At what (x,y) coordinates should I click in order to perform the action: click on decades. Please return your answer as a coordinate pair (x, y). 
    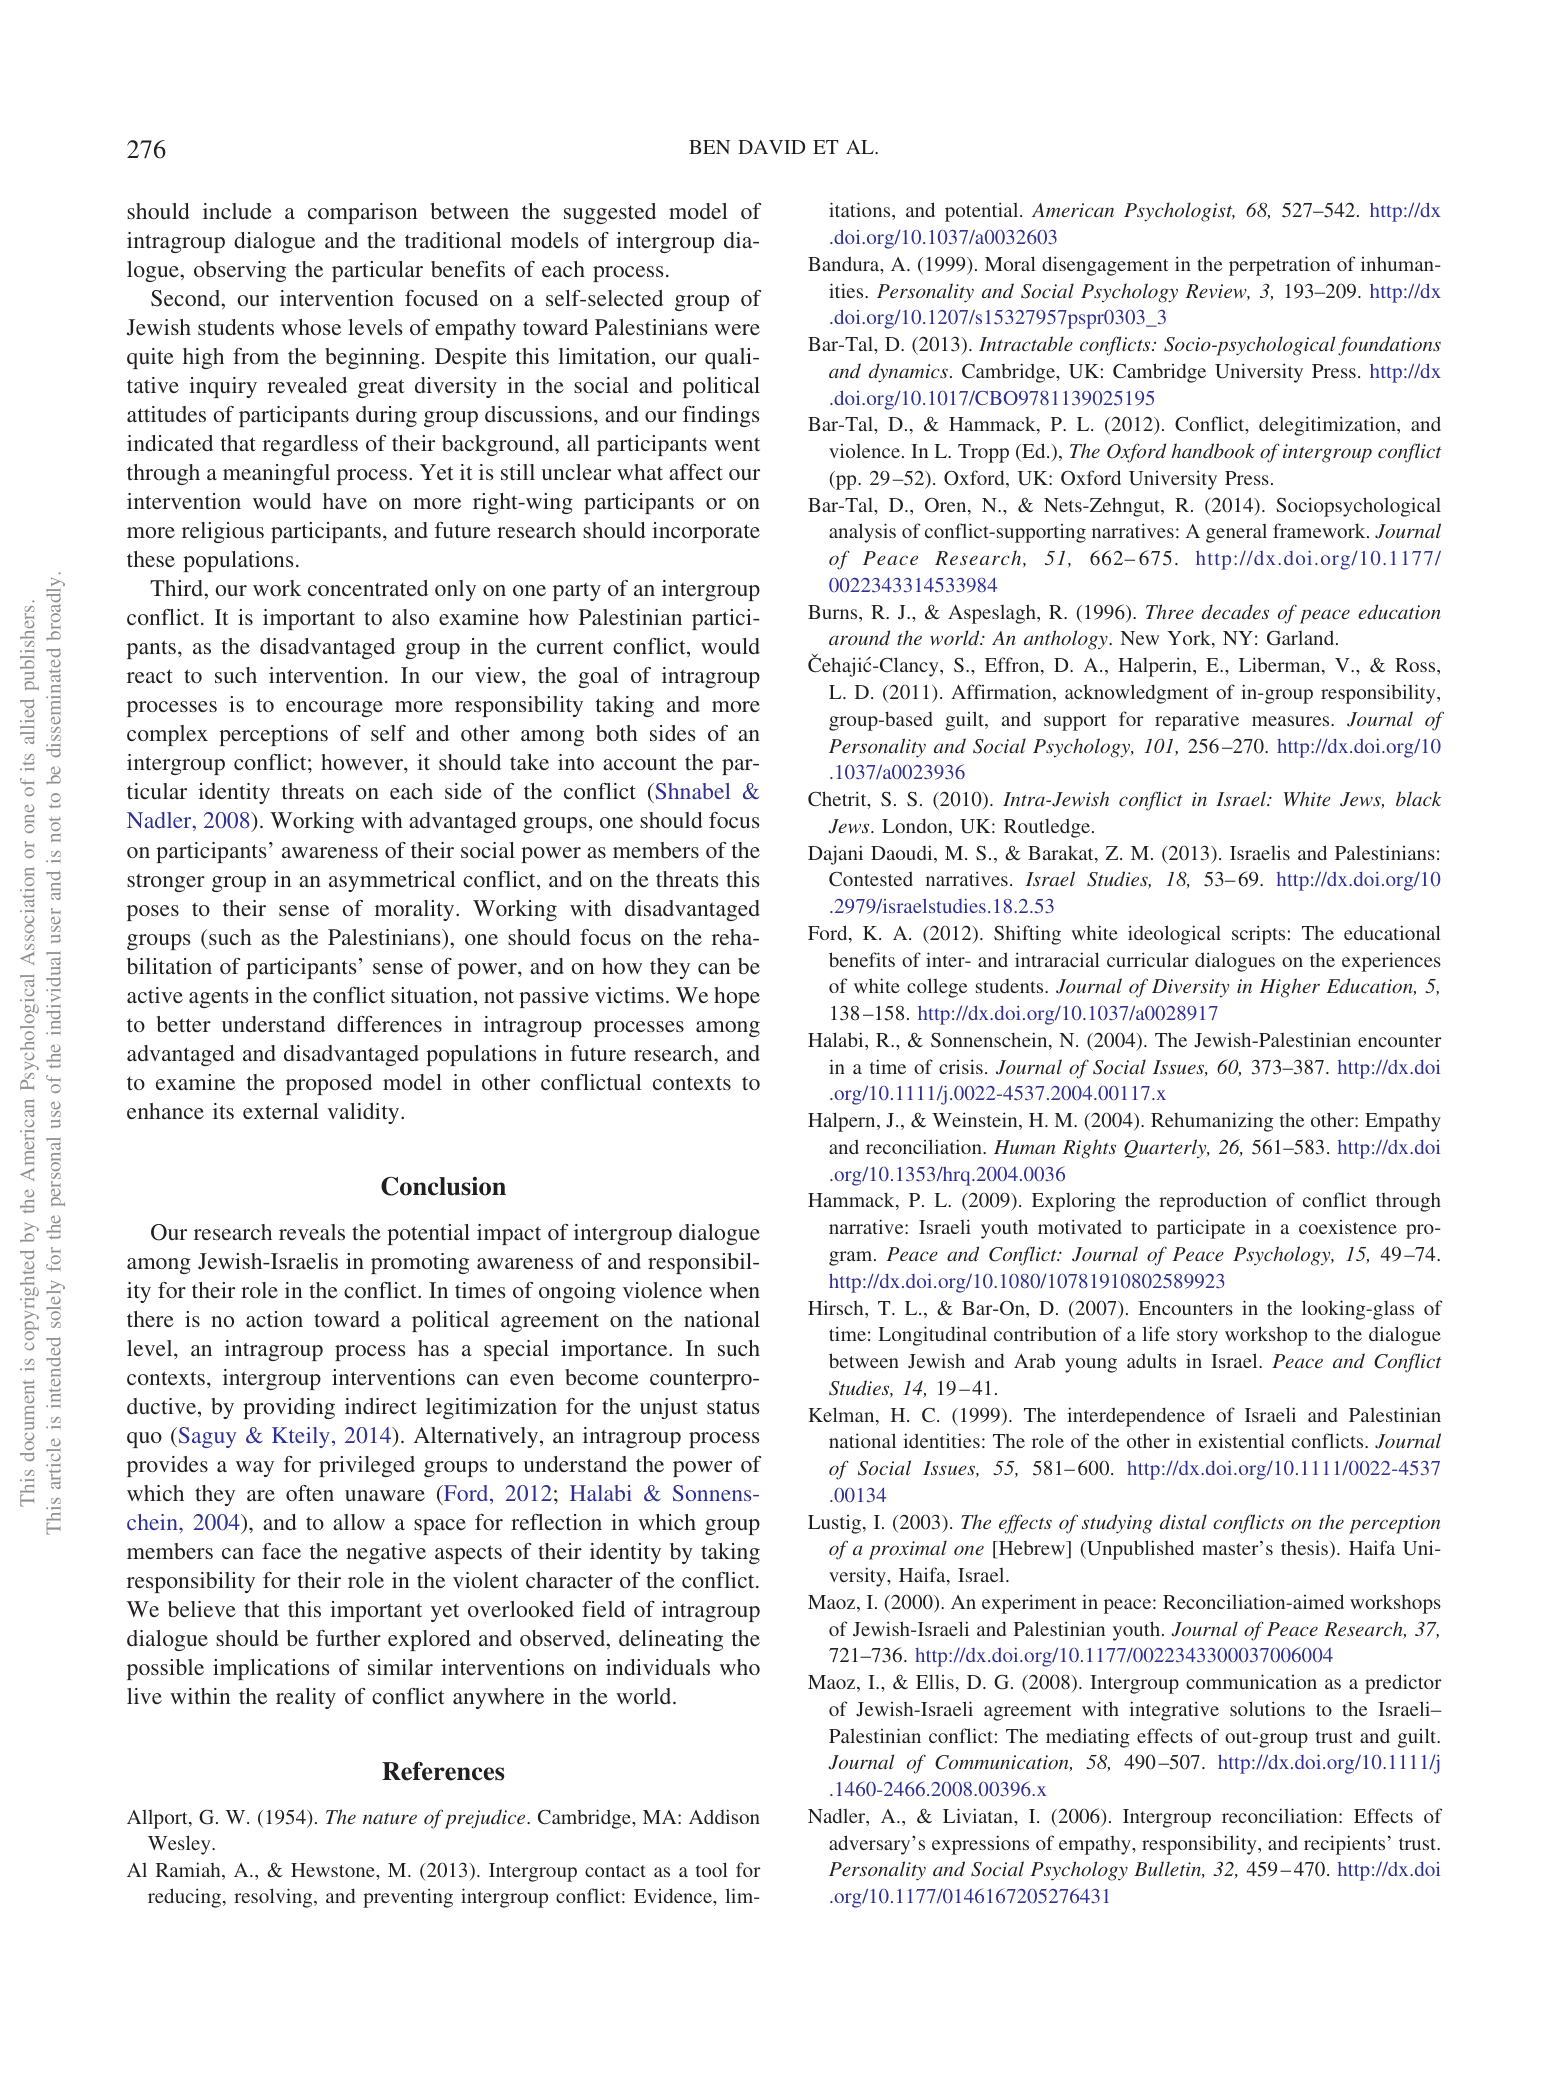
    Looking at the image, I should click on (1235, 611).
